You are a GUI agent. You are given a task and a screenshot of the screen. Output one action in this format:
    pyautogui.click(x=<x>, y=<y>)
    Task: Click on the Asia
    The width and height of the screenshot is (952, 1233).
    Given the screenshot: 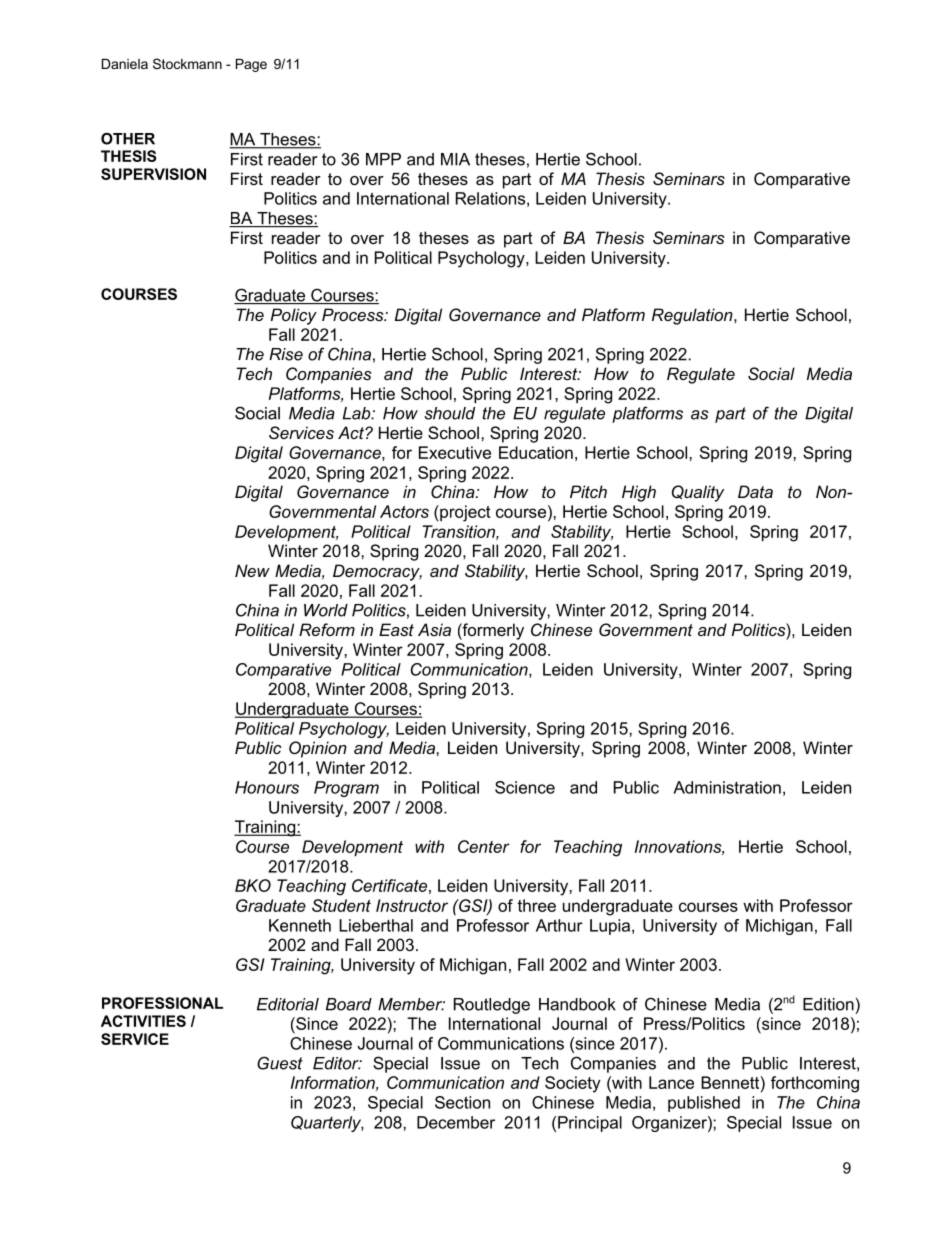 What is the action you would take?
    pyautogui.click(x=434, y=629)
